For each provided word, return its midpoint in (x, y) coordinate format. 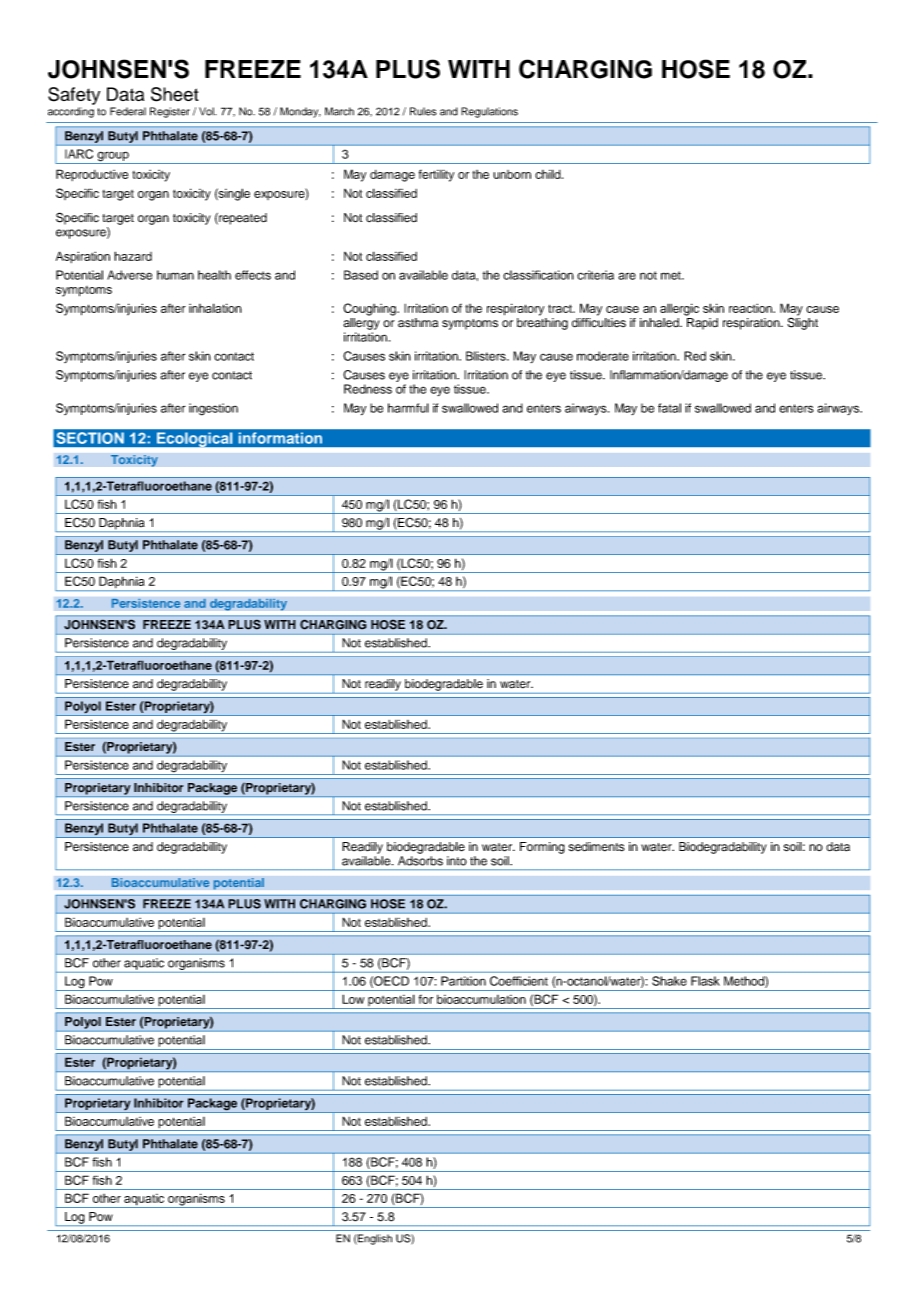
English (374, 1239)
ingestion (213, 409)
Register (170, 112)
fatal (669, 408)
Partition (463, 981)
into (457, 861)
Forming (542, 848)
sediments (597, 847)
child (549, 174)
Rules (423, 111)
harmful (408, 408)
